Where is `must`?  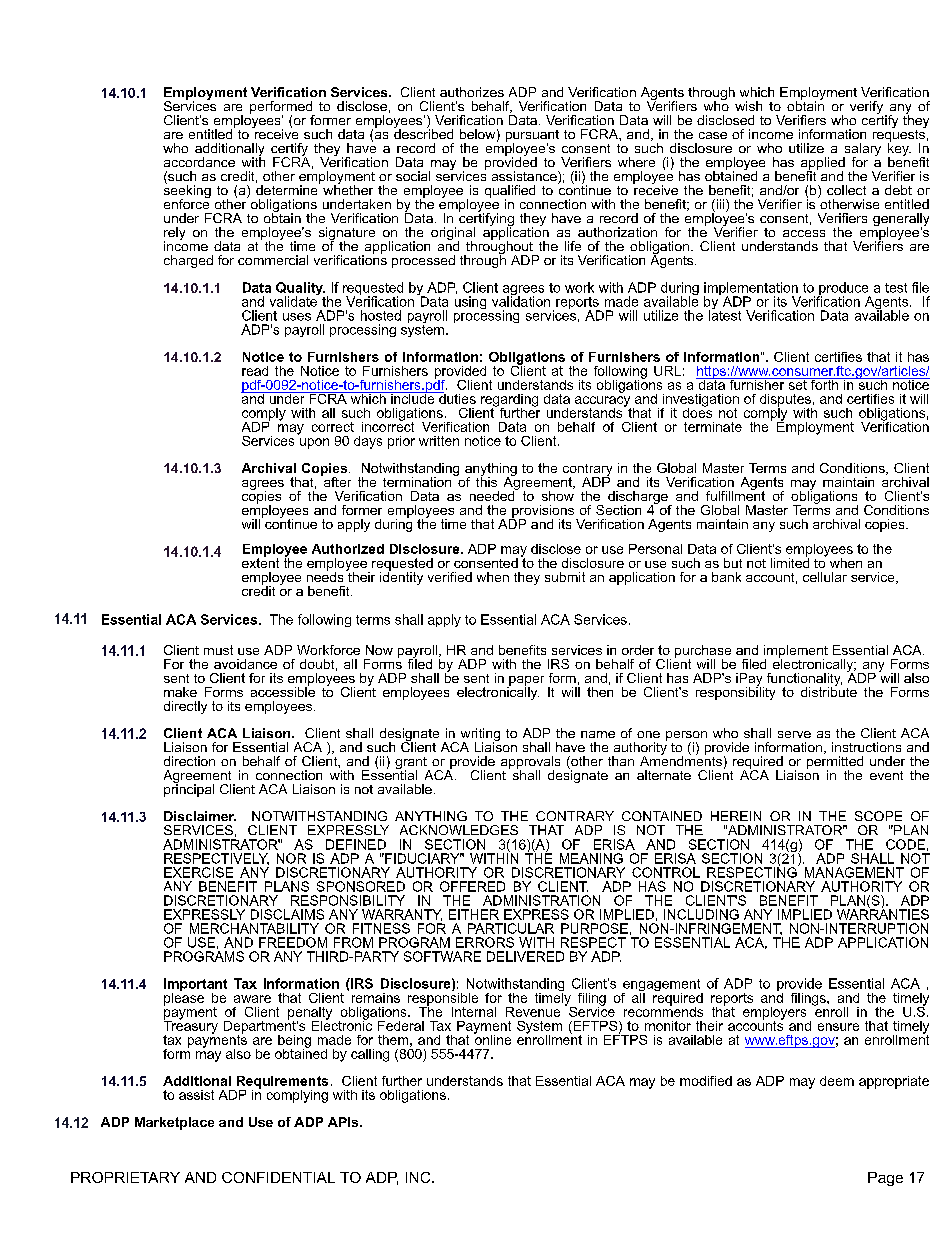
must is located at coordinates (218, 650).
